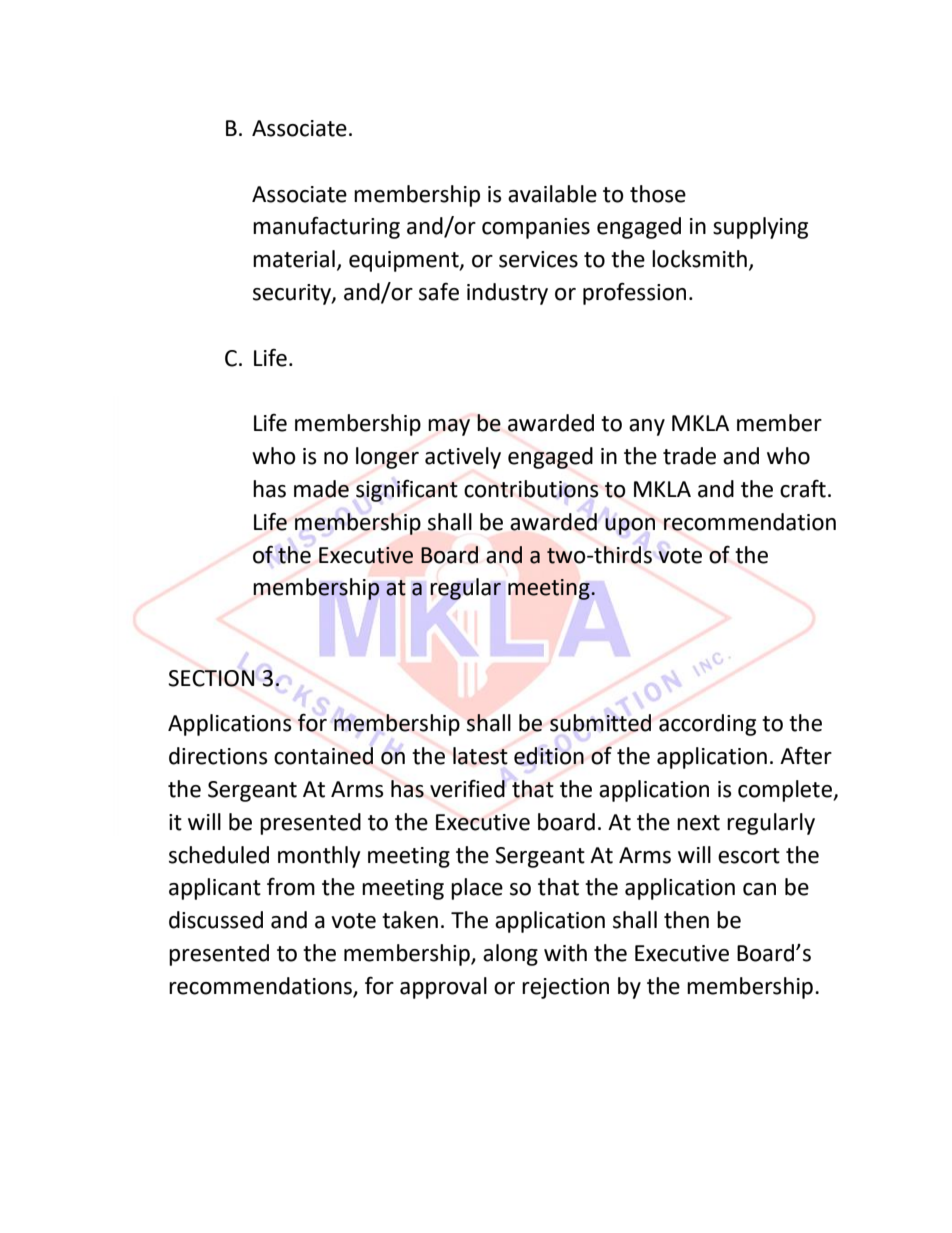  I want to click on discussed, so click(216, 920).
